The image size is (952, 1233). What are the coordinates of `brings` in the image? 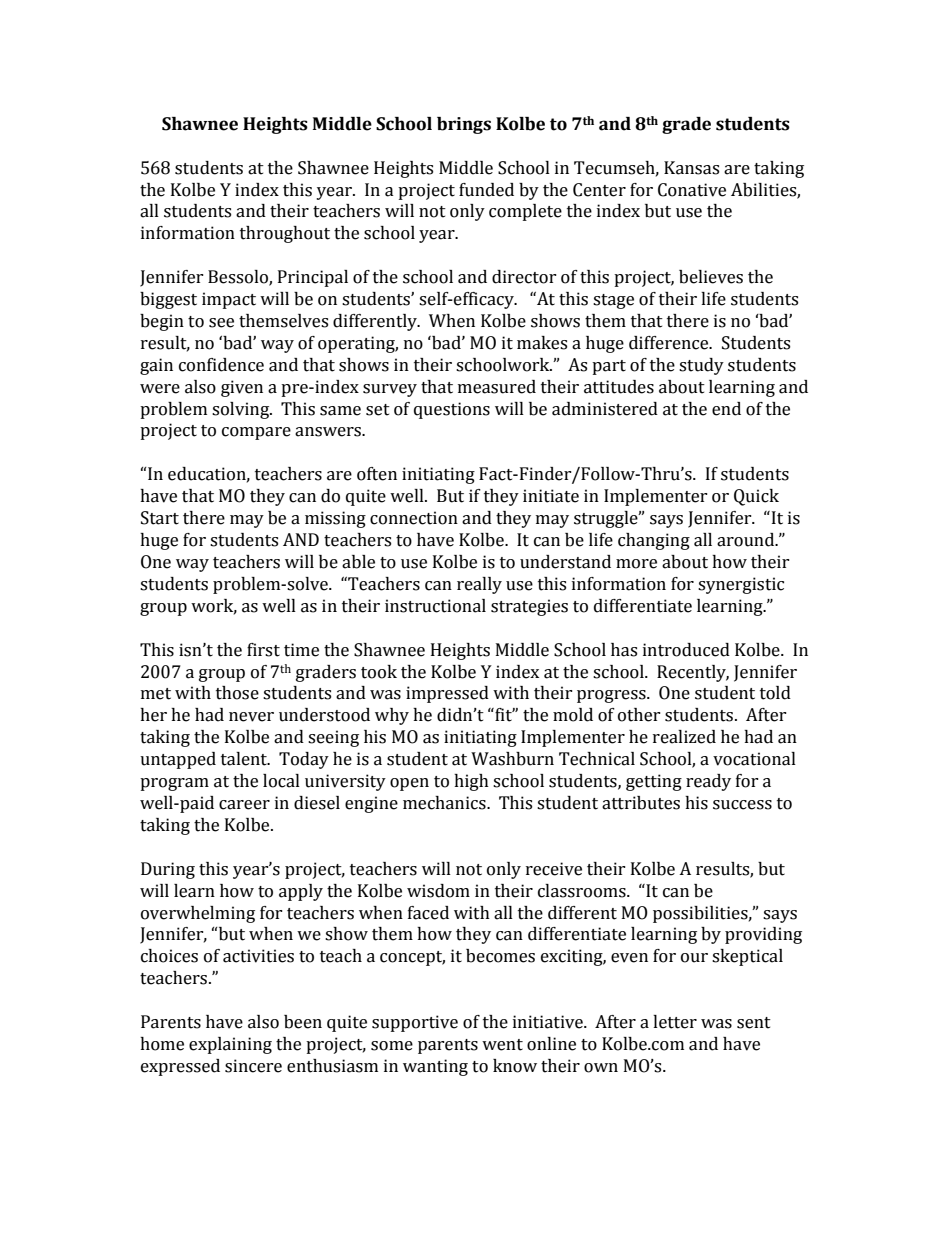 It's located at (464, 125).
